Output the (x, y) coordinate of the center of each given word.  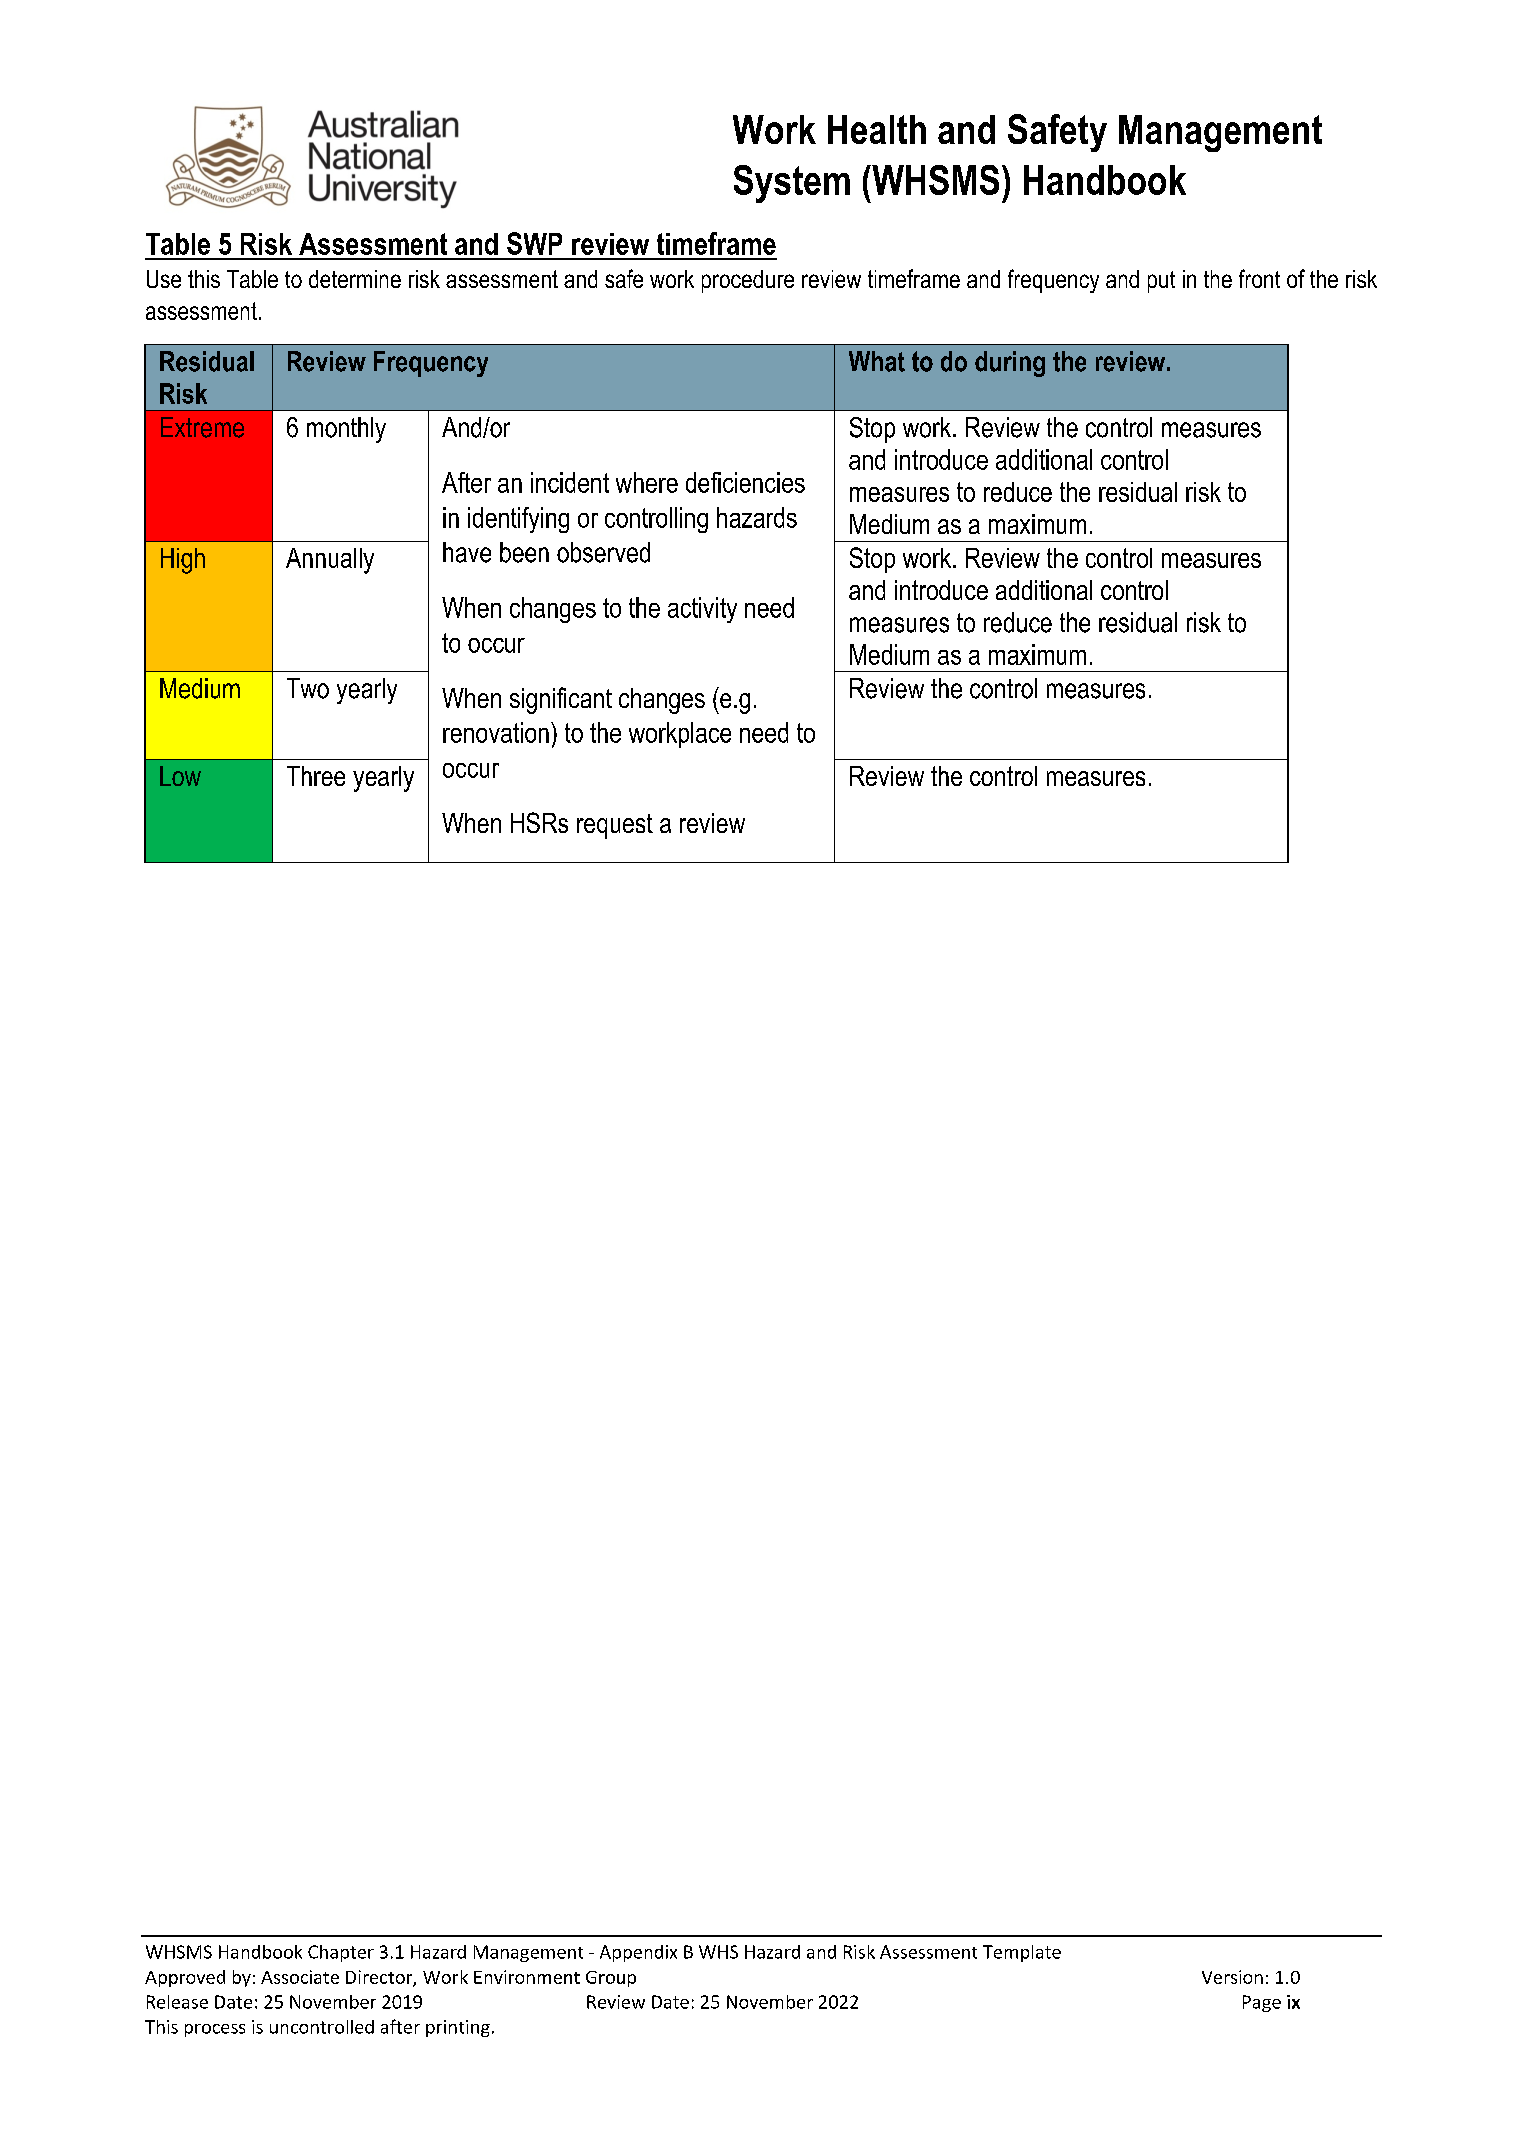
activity (702, 610)
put (1161, 282)
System (792, 184)
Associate (300, 1977)
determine (355, 279)
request (615, 826)
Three (316, 776)
